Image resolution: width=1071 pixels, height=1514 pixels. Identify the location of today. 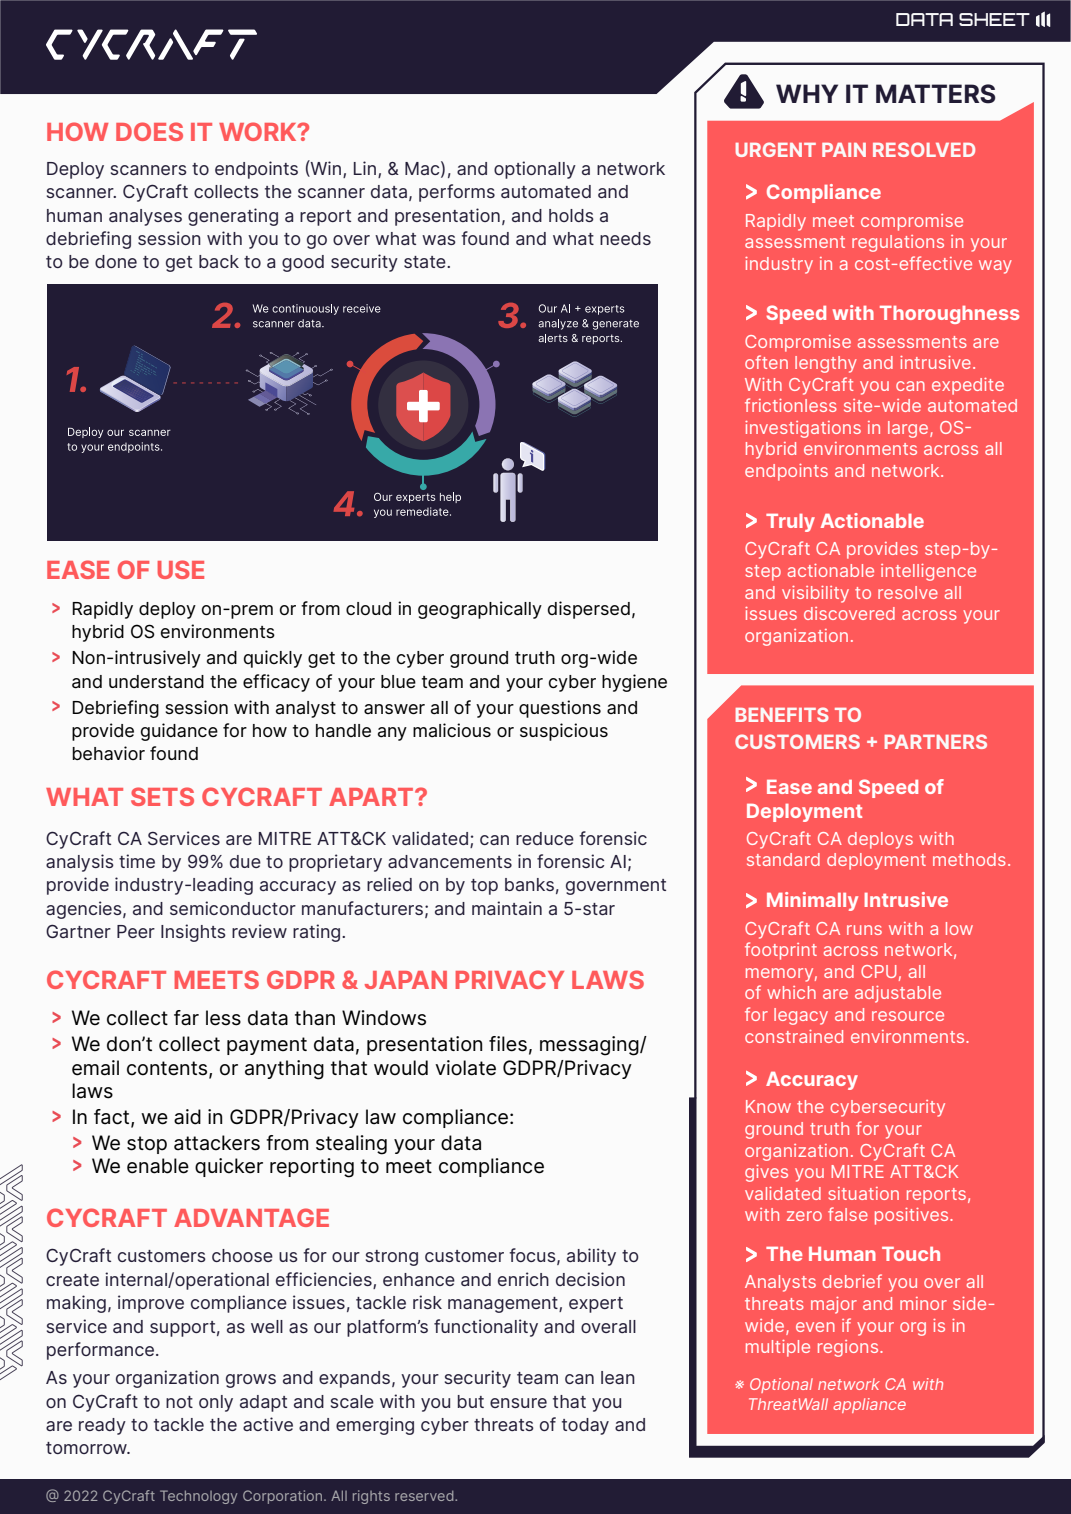
(585, 1426).
